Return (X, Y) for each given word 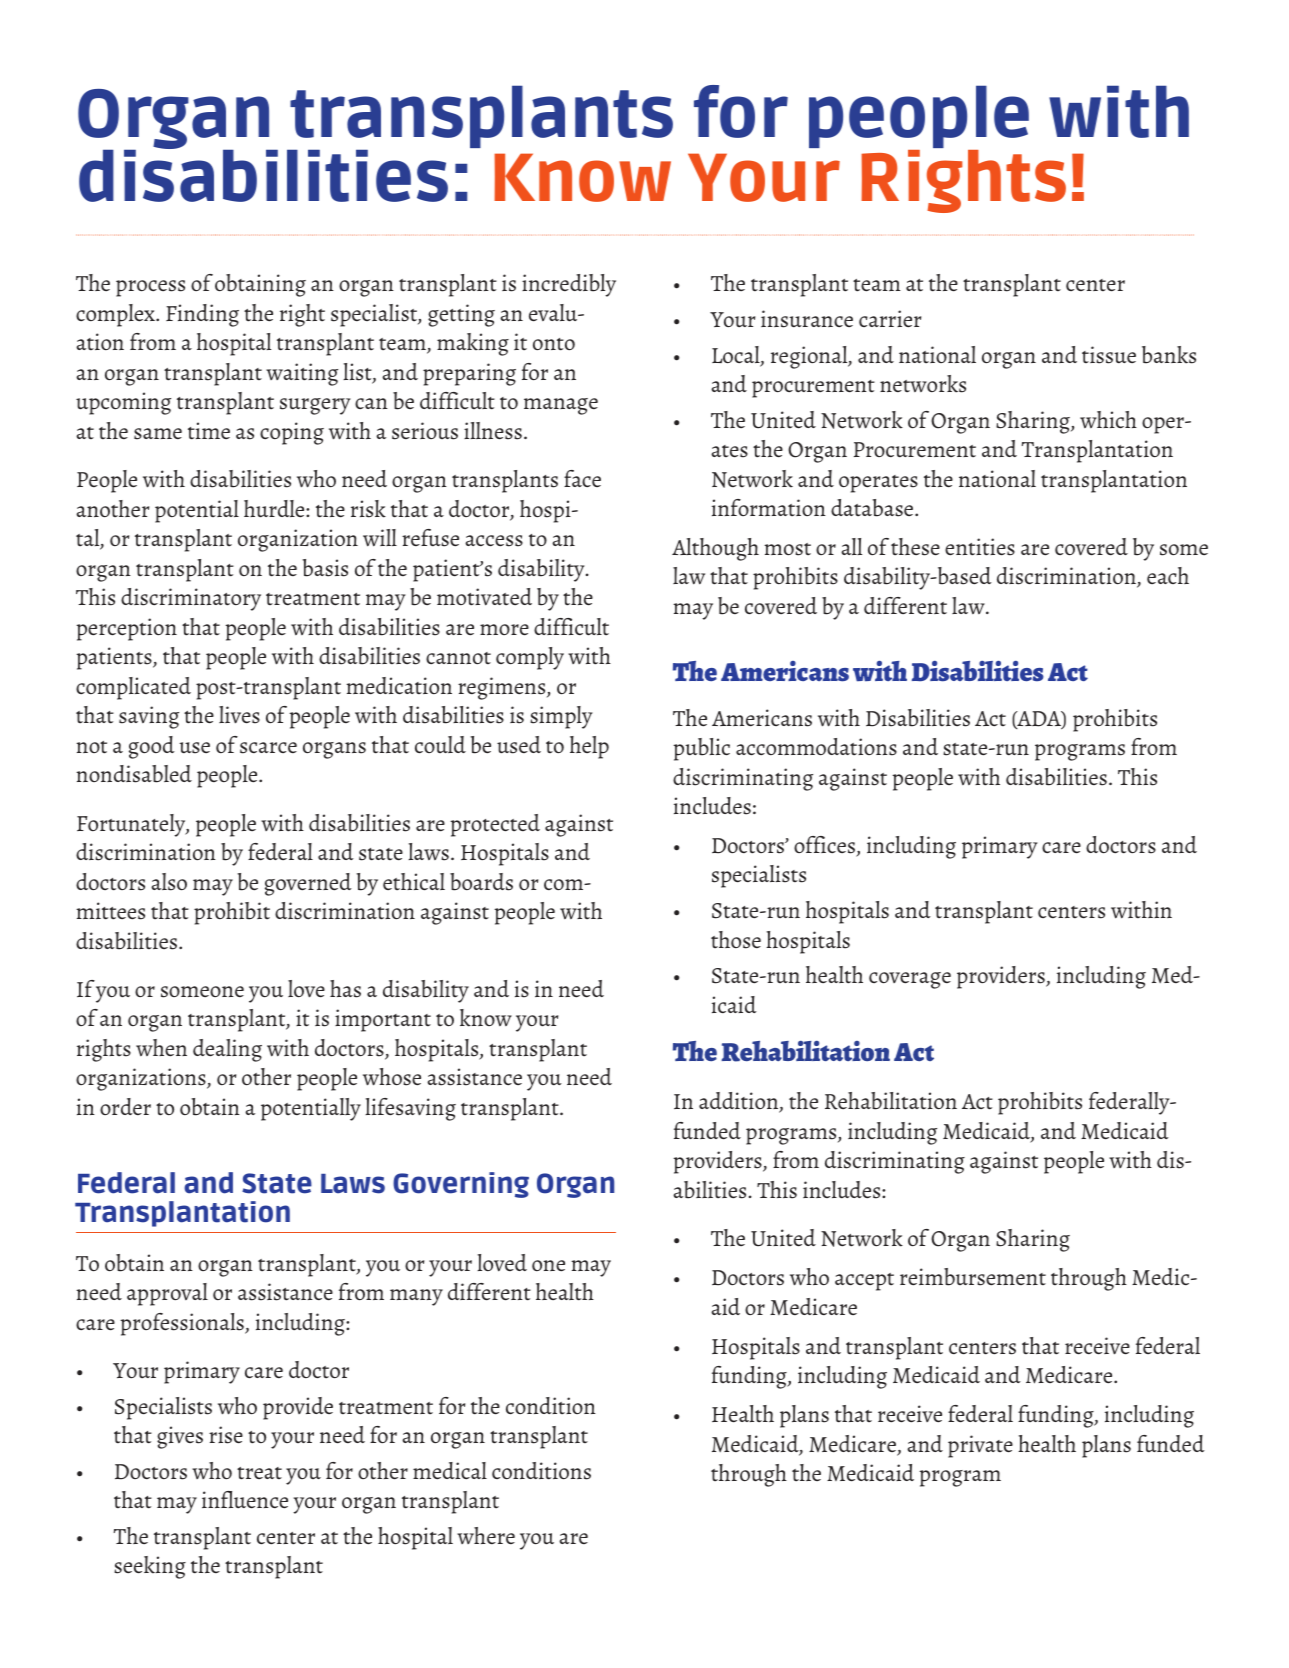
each (1168, 575)
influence (245, 1500)
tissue (1109, 355)
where (486, 1535)
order (125, 1106)
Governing (461, 1185)
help (589, 747)
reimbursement (973, 1277)
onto (554, 344)
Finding (202, 315)
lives (239, 715)
